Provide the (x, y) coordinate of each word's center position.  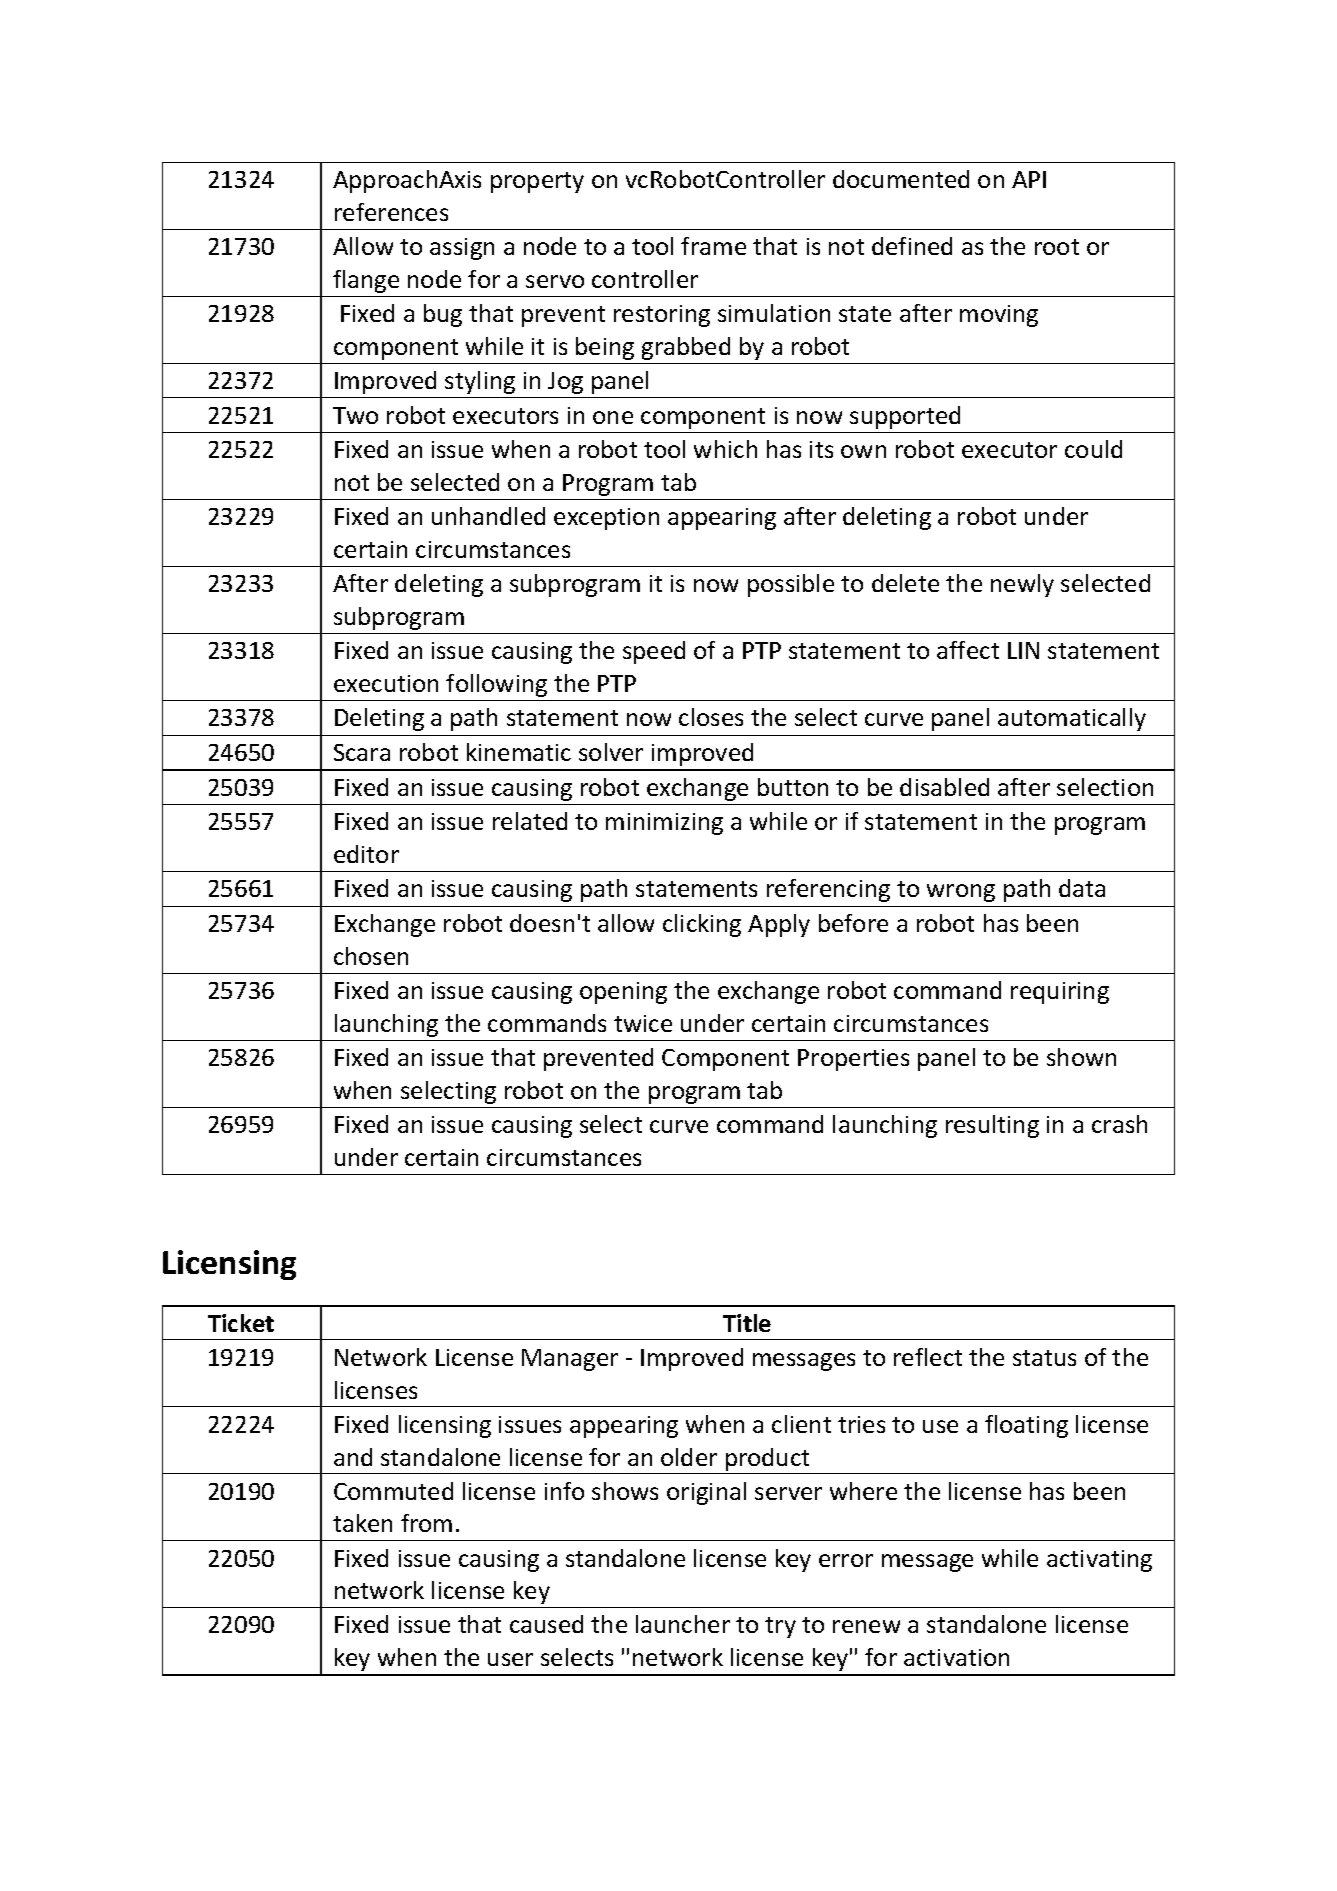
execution (386, 683)
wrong (961, 893)
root (1057, 247)
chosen (371, 956)
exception (606, 519)
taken (362, 1523)
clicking (702, 925)
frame (713, 246)
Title (747, 1323)
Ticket (241, 1323)
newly (1022, 585)
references (391, 212)
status (1044, 1358)
